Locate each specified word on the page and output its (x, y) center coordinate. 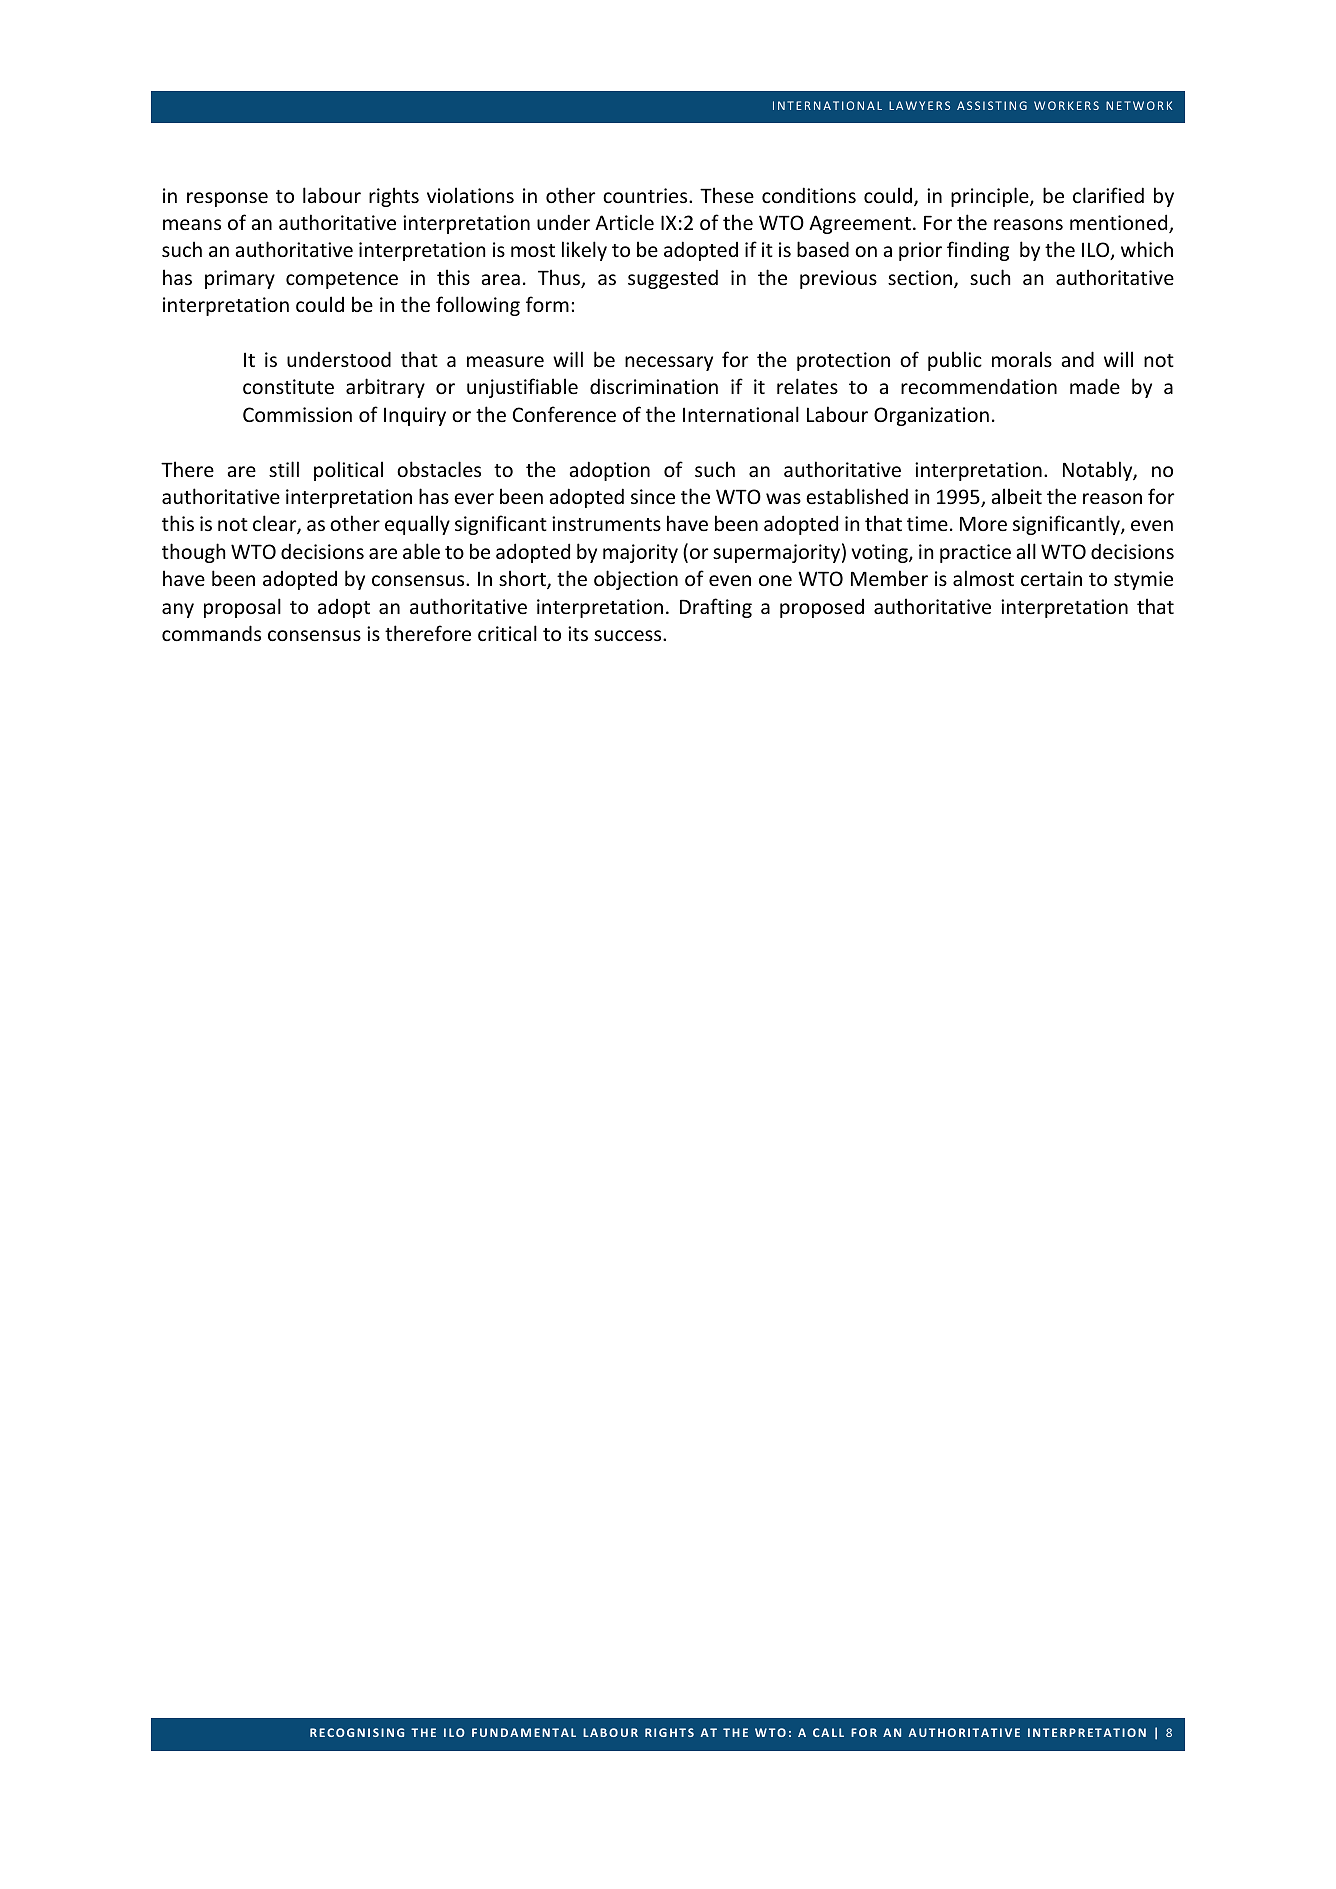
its (578, 633)
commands (211, 633)
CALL (828, 1732)
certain (1051, 578)
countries (646, 195)
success (629, 635)
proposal (242, 608)
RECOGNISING (357, 1732)
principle (991, 197)
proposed (822, 608)
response (227, 199)
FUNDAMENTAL (524, 1732)
